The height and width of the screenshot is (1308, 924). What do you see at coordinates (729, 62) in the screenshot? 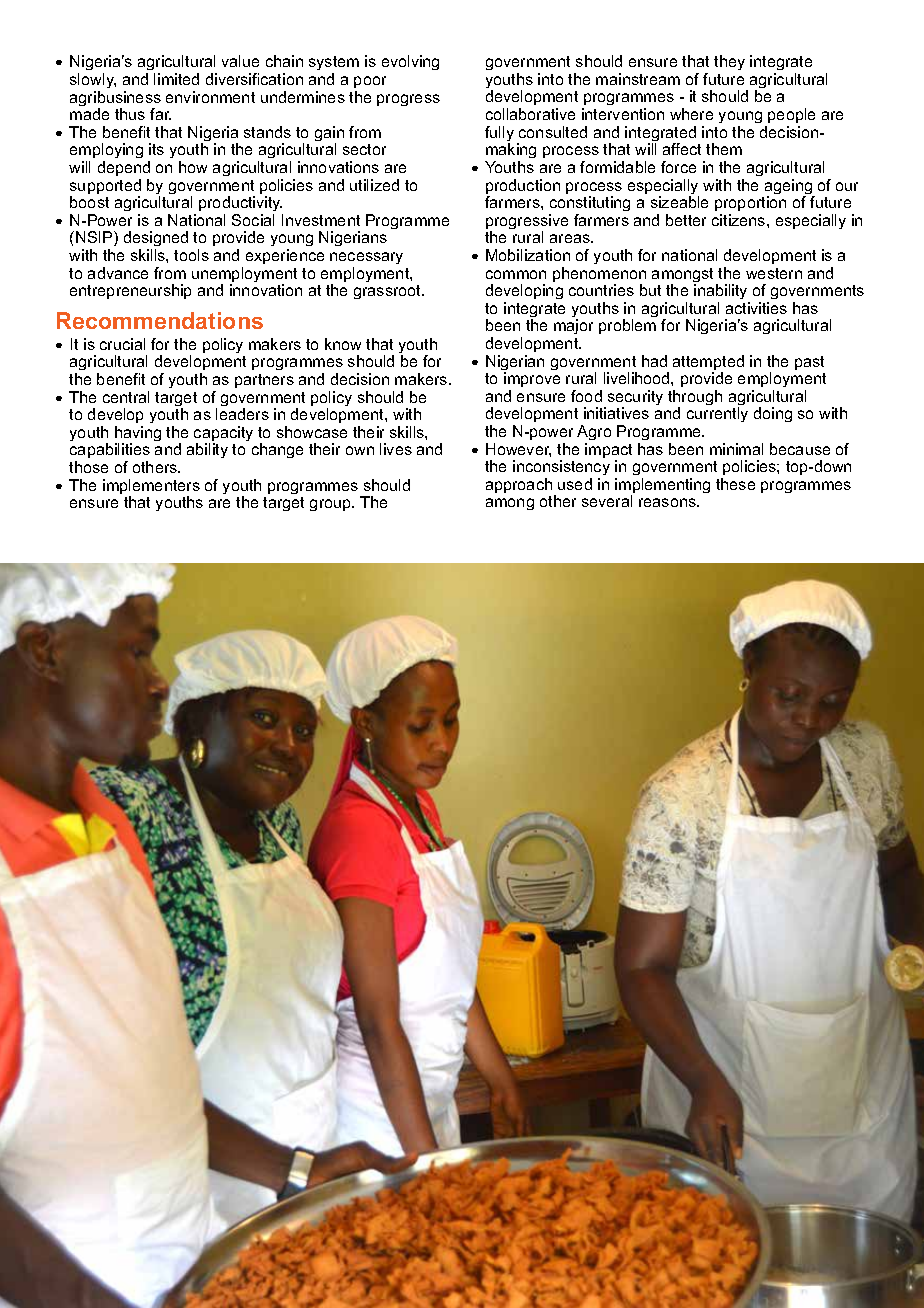
I see `they` at bounding box center [729, 62].
